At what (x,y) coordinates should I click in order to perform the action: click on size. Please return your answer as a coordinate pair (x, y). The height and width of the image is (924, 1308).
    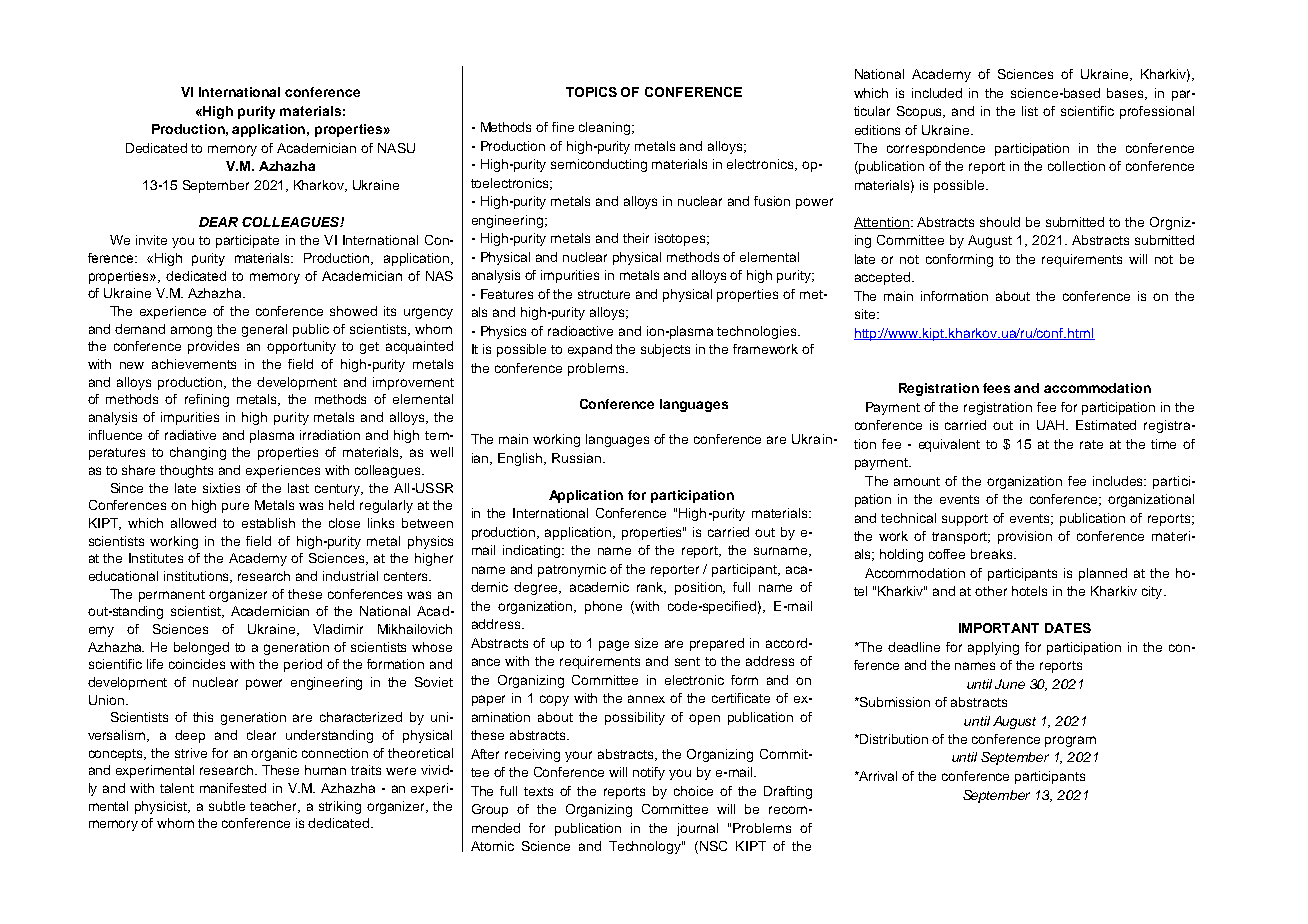
    Looking at the image, I should click on (646, 643).
